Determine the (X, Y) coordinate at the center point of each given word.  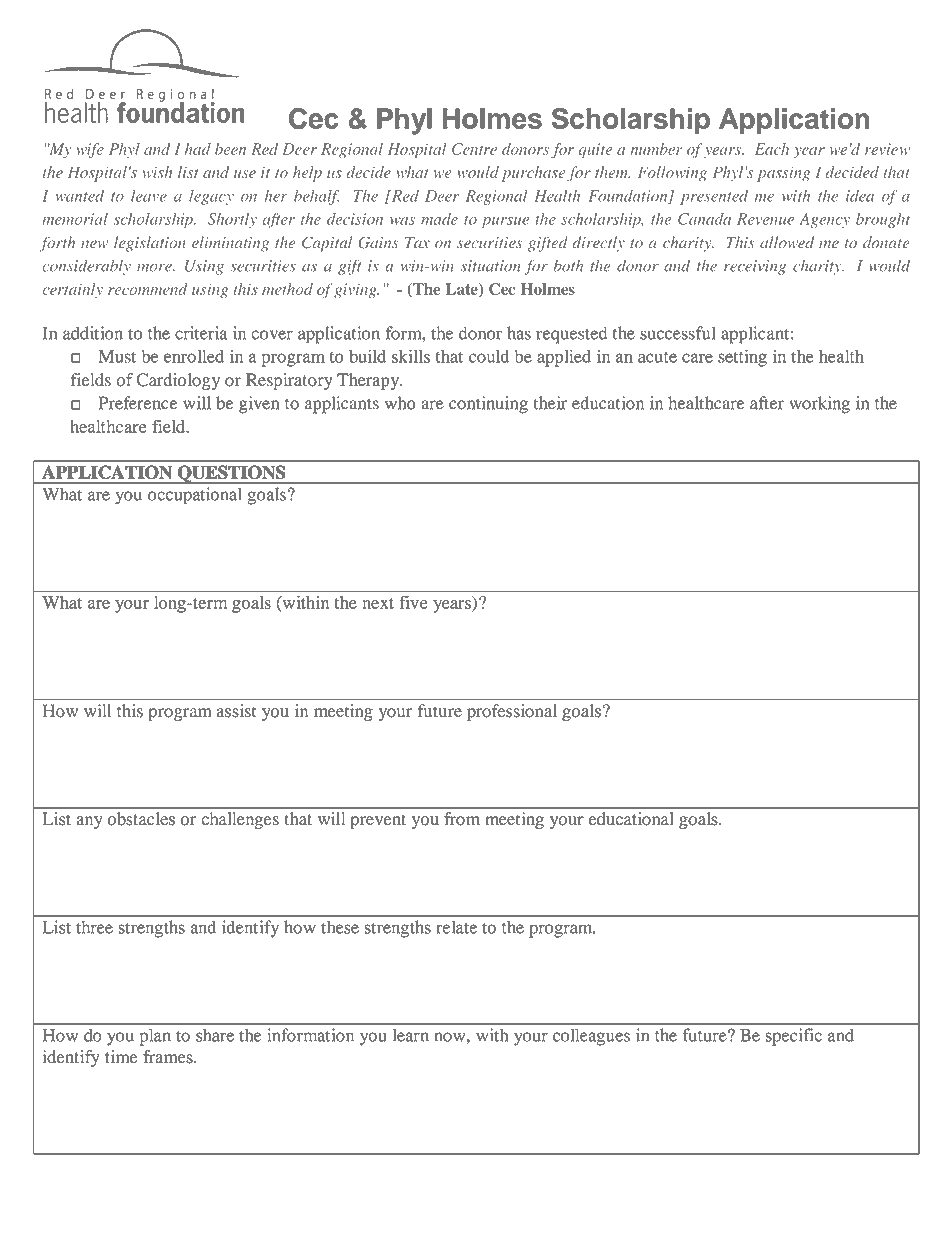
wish (157, 172)
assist (236, 711)
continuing (488, 405)
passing (783, 174)
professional (512, 712)
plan (155, 1037)
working (819, 405)
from (462, 819)
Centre (474, 149)
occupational (195, 496)
